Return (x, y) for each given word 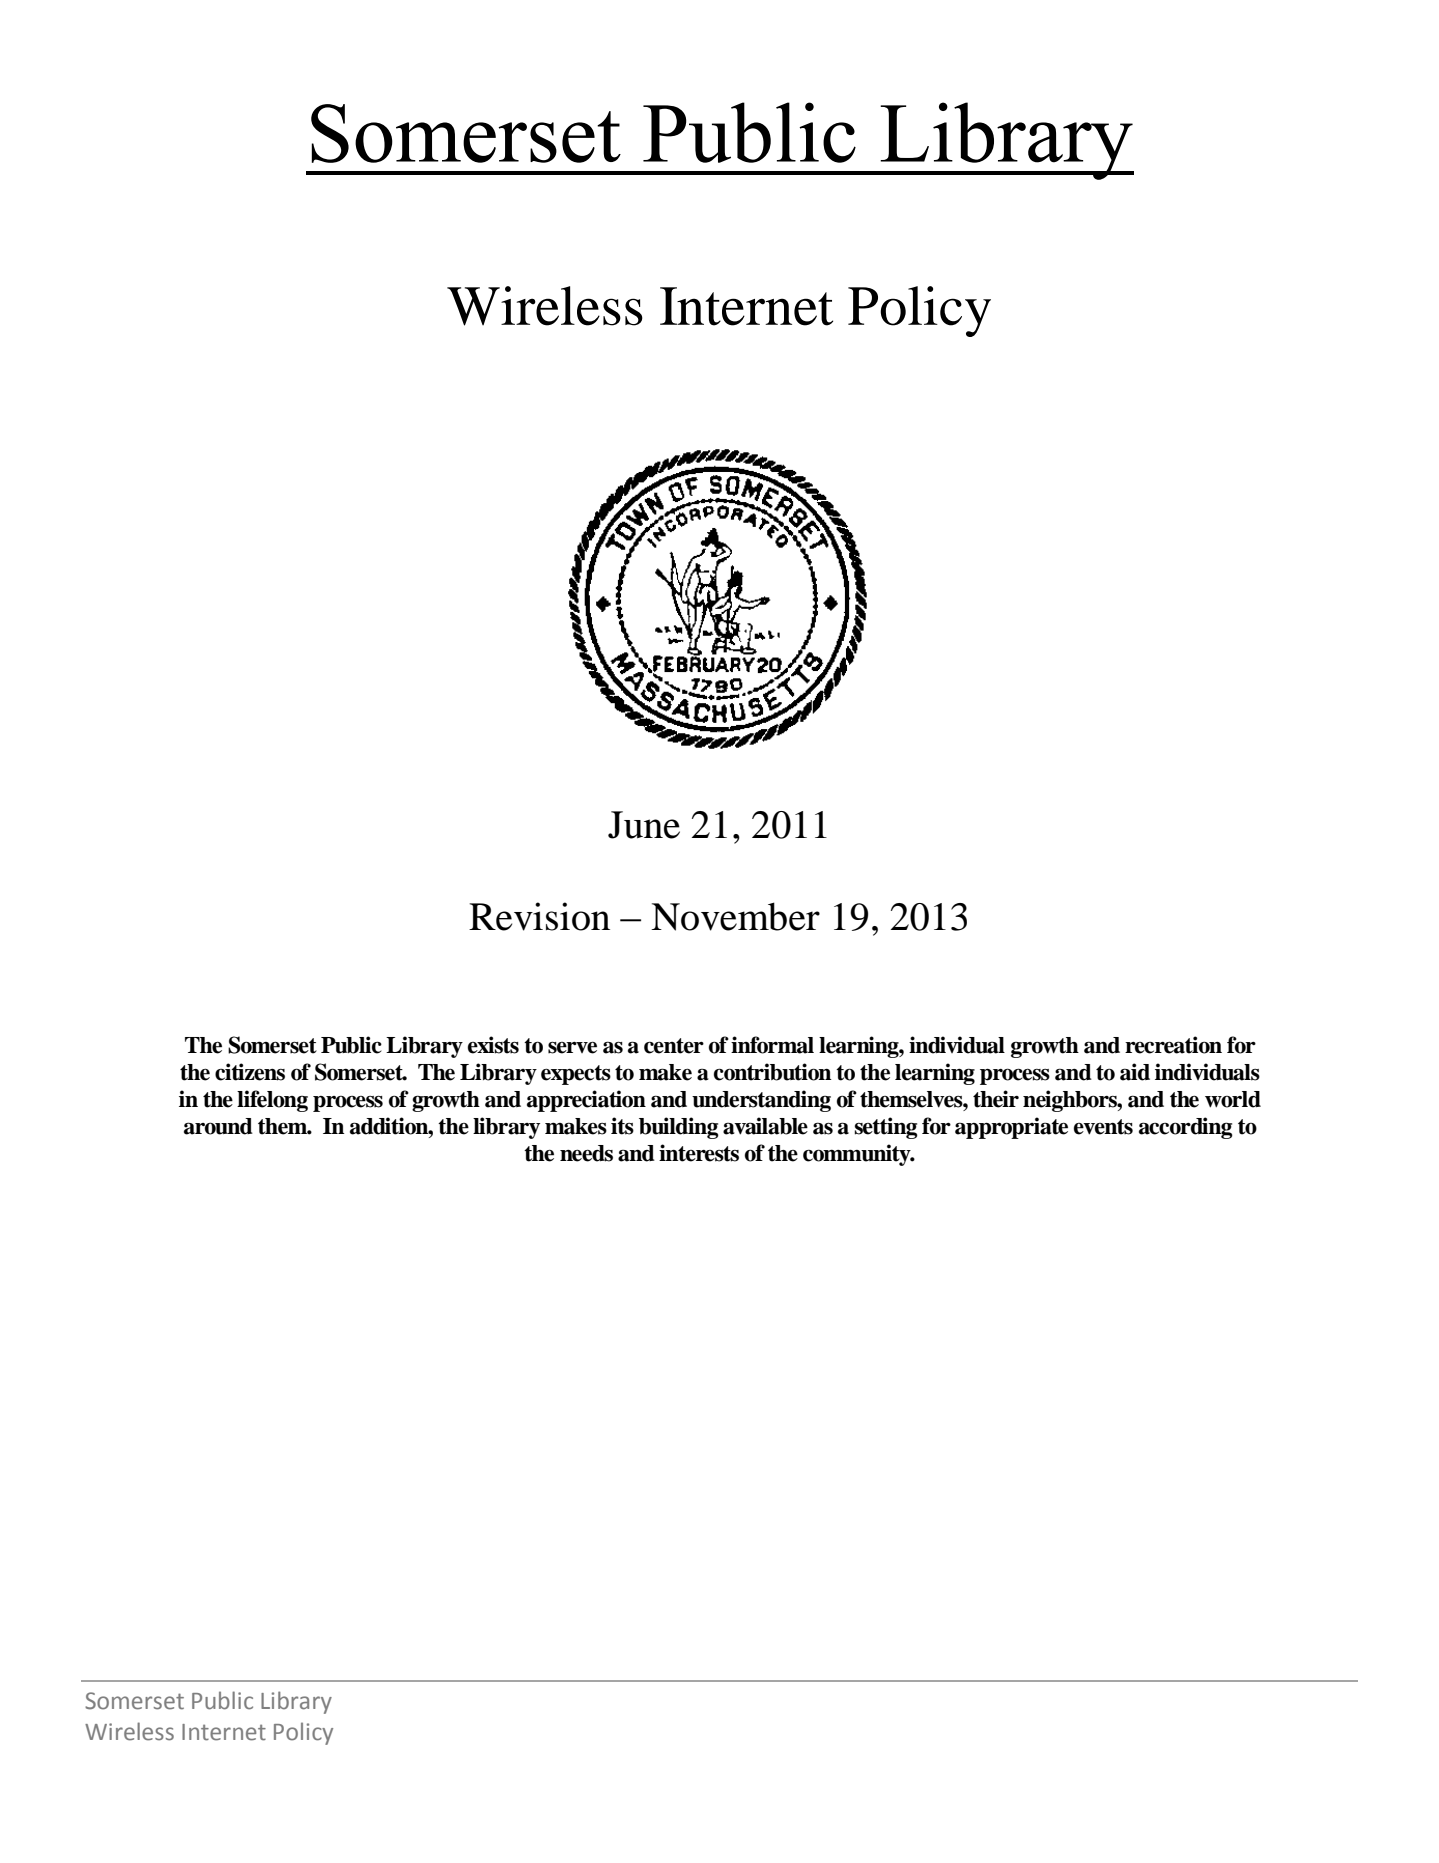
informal (772, 1045)
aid (1135, 1072)
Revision (539, 916)
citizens (250, 1072)
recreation (1173, 1045)
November (735, 916)
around (218, 1126)
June (644, 825)
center (674, 1046)
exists (493, 1045)
